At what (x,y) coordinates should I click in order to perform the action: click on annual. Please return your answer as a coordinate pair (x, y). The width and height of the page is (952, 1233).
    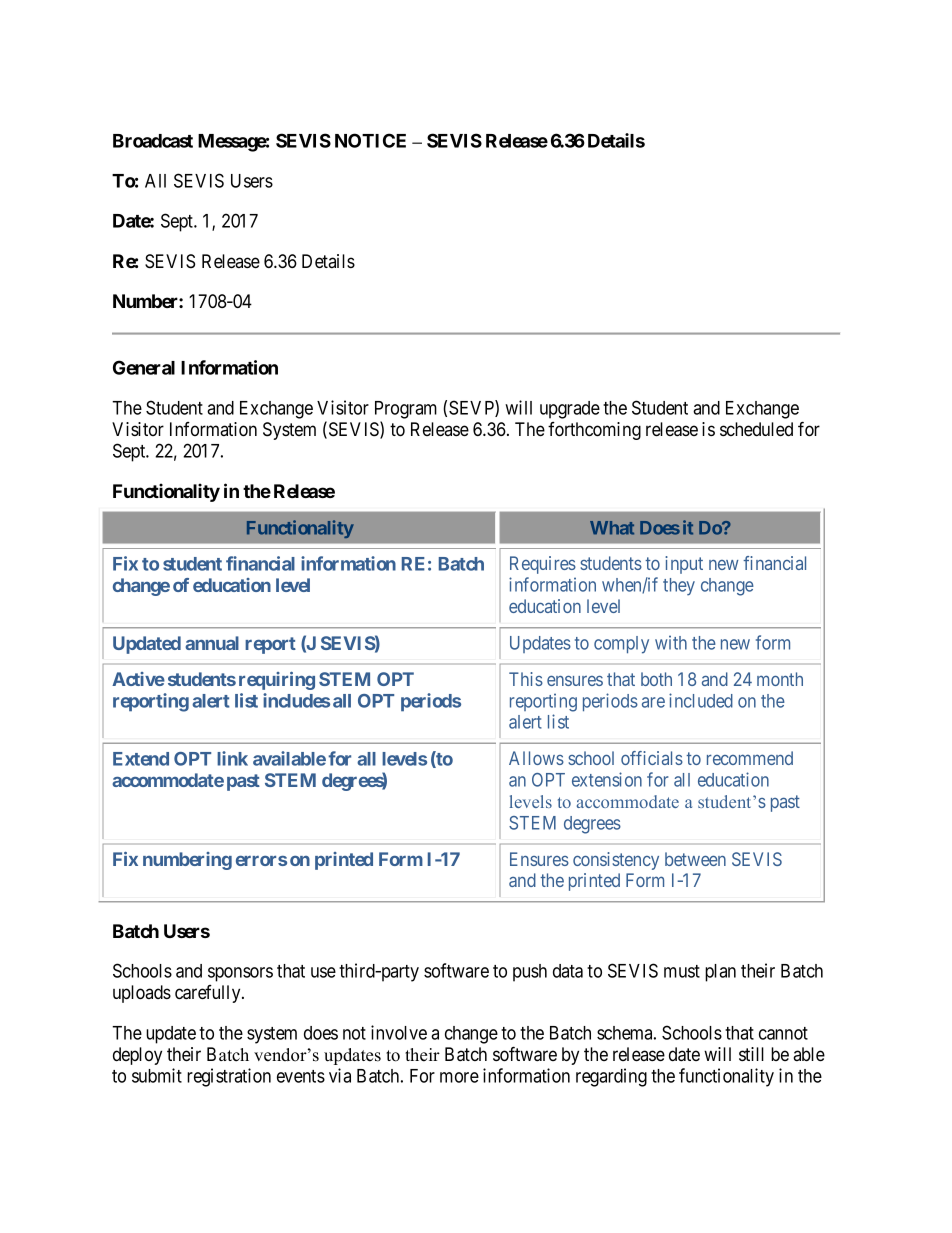
    Looking at the image, I should click on (212, 643).
